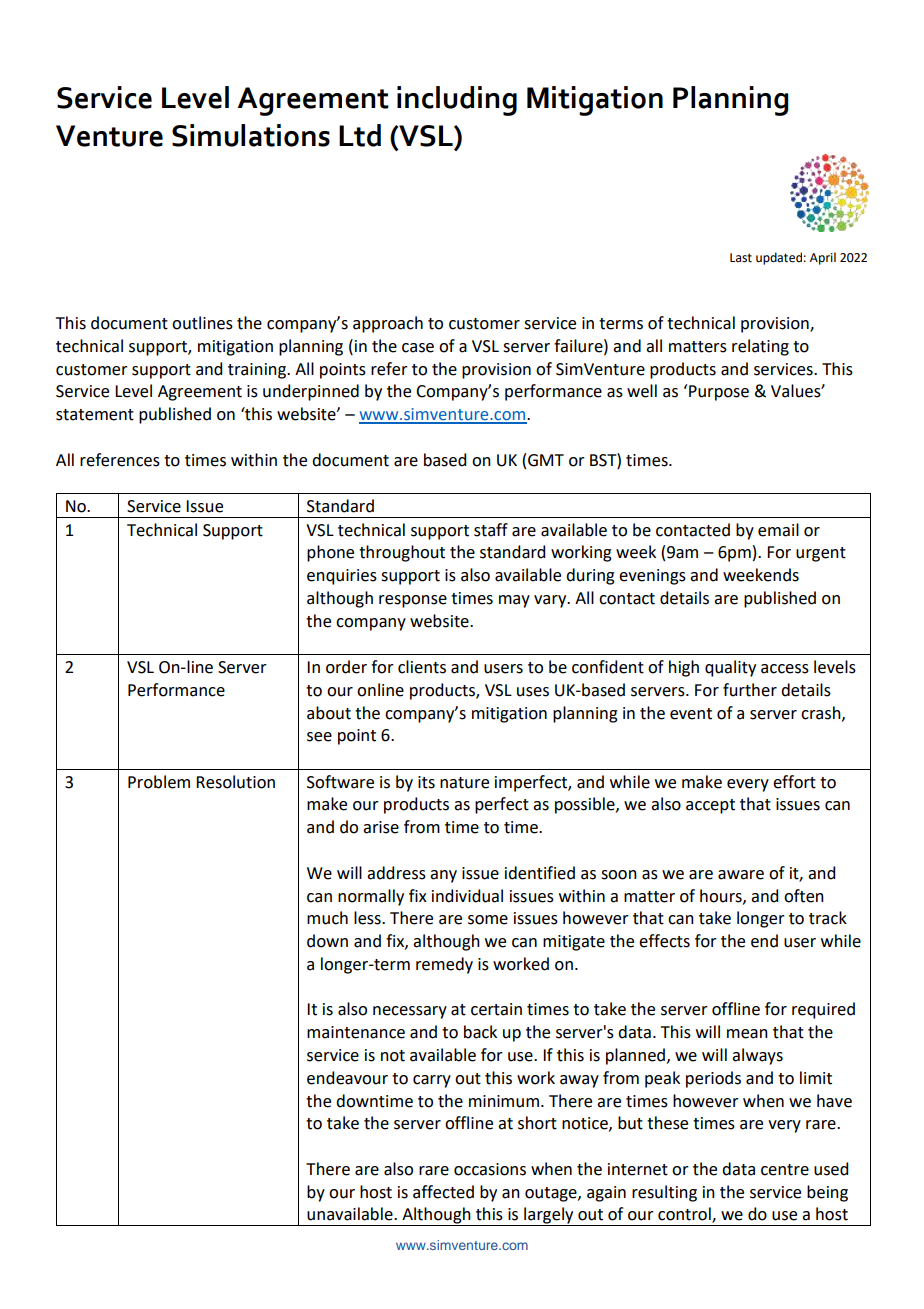 The height and width of the screenshot is (1309, 924). Describe the element at coordinates (422, 667) in the screenshot. I see `clients` at that location.
